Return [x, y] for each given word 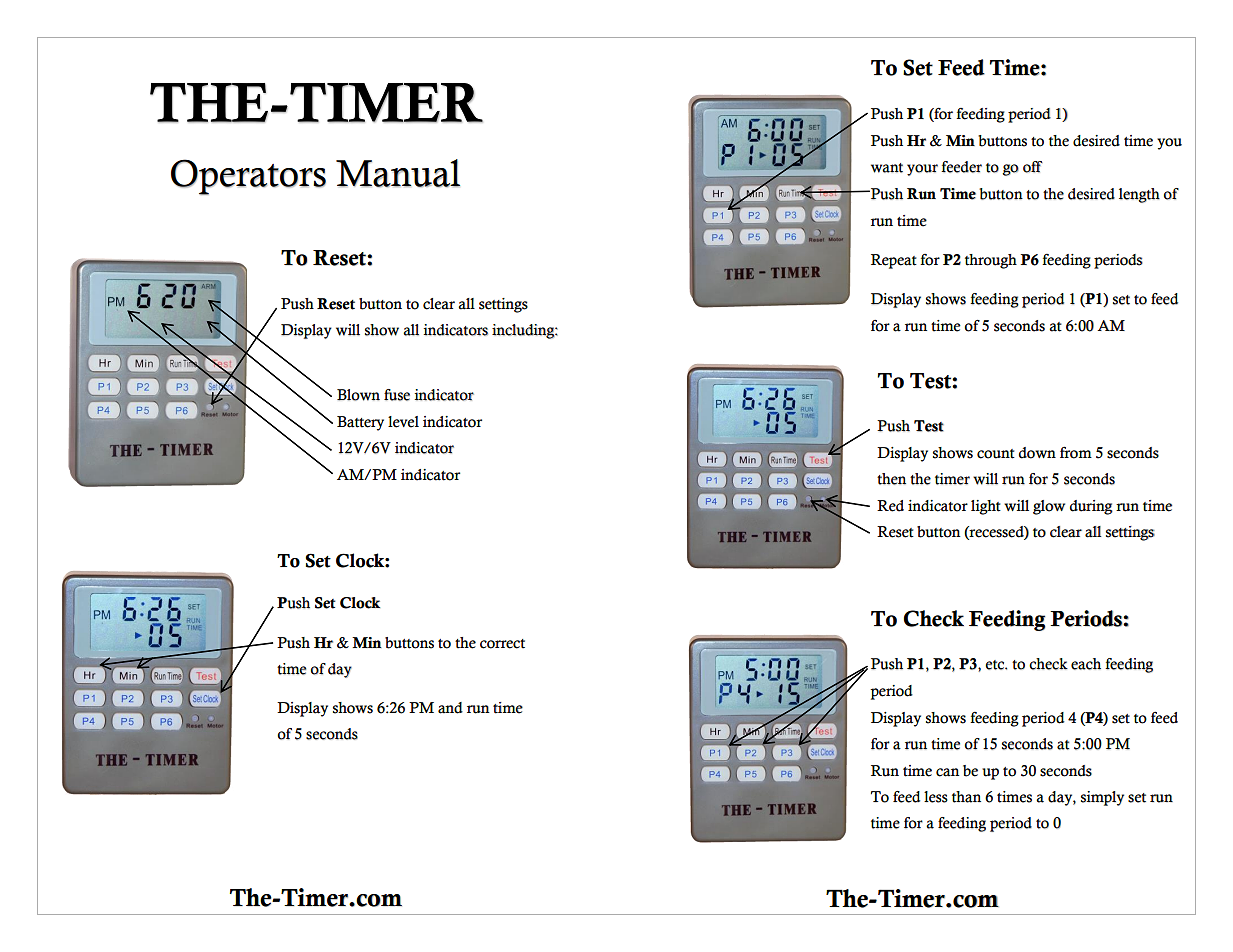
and [450, 708]
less [936, 797]
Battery [360, 423]
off [1033, 167]
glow [1049, 507]
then [891, 479]
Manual [398, 173]
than [966, 797]
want [887, 168]
